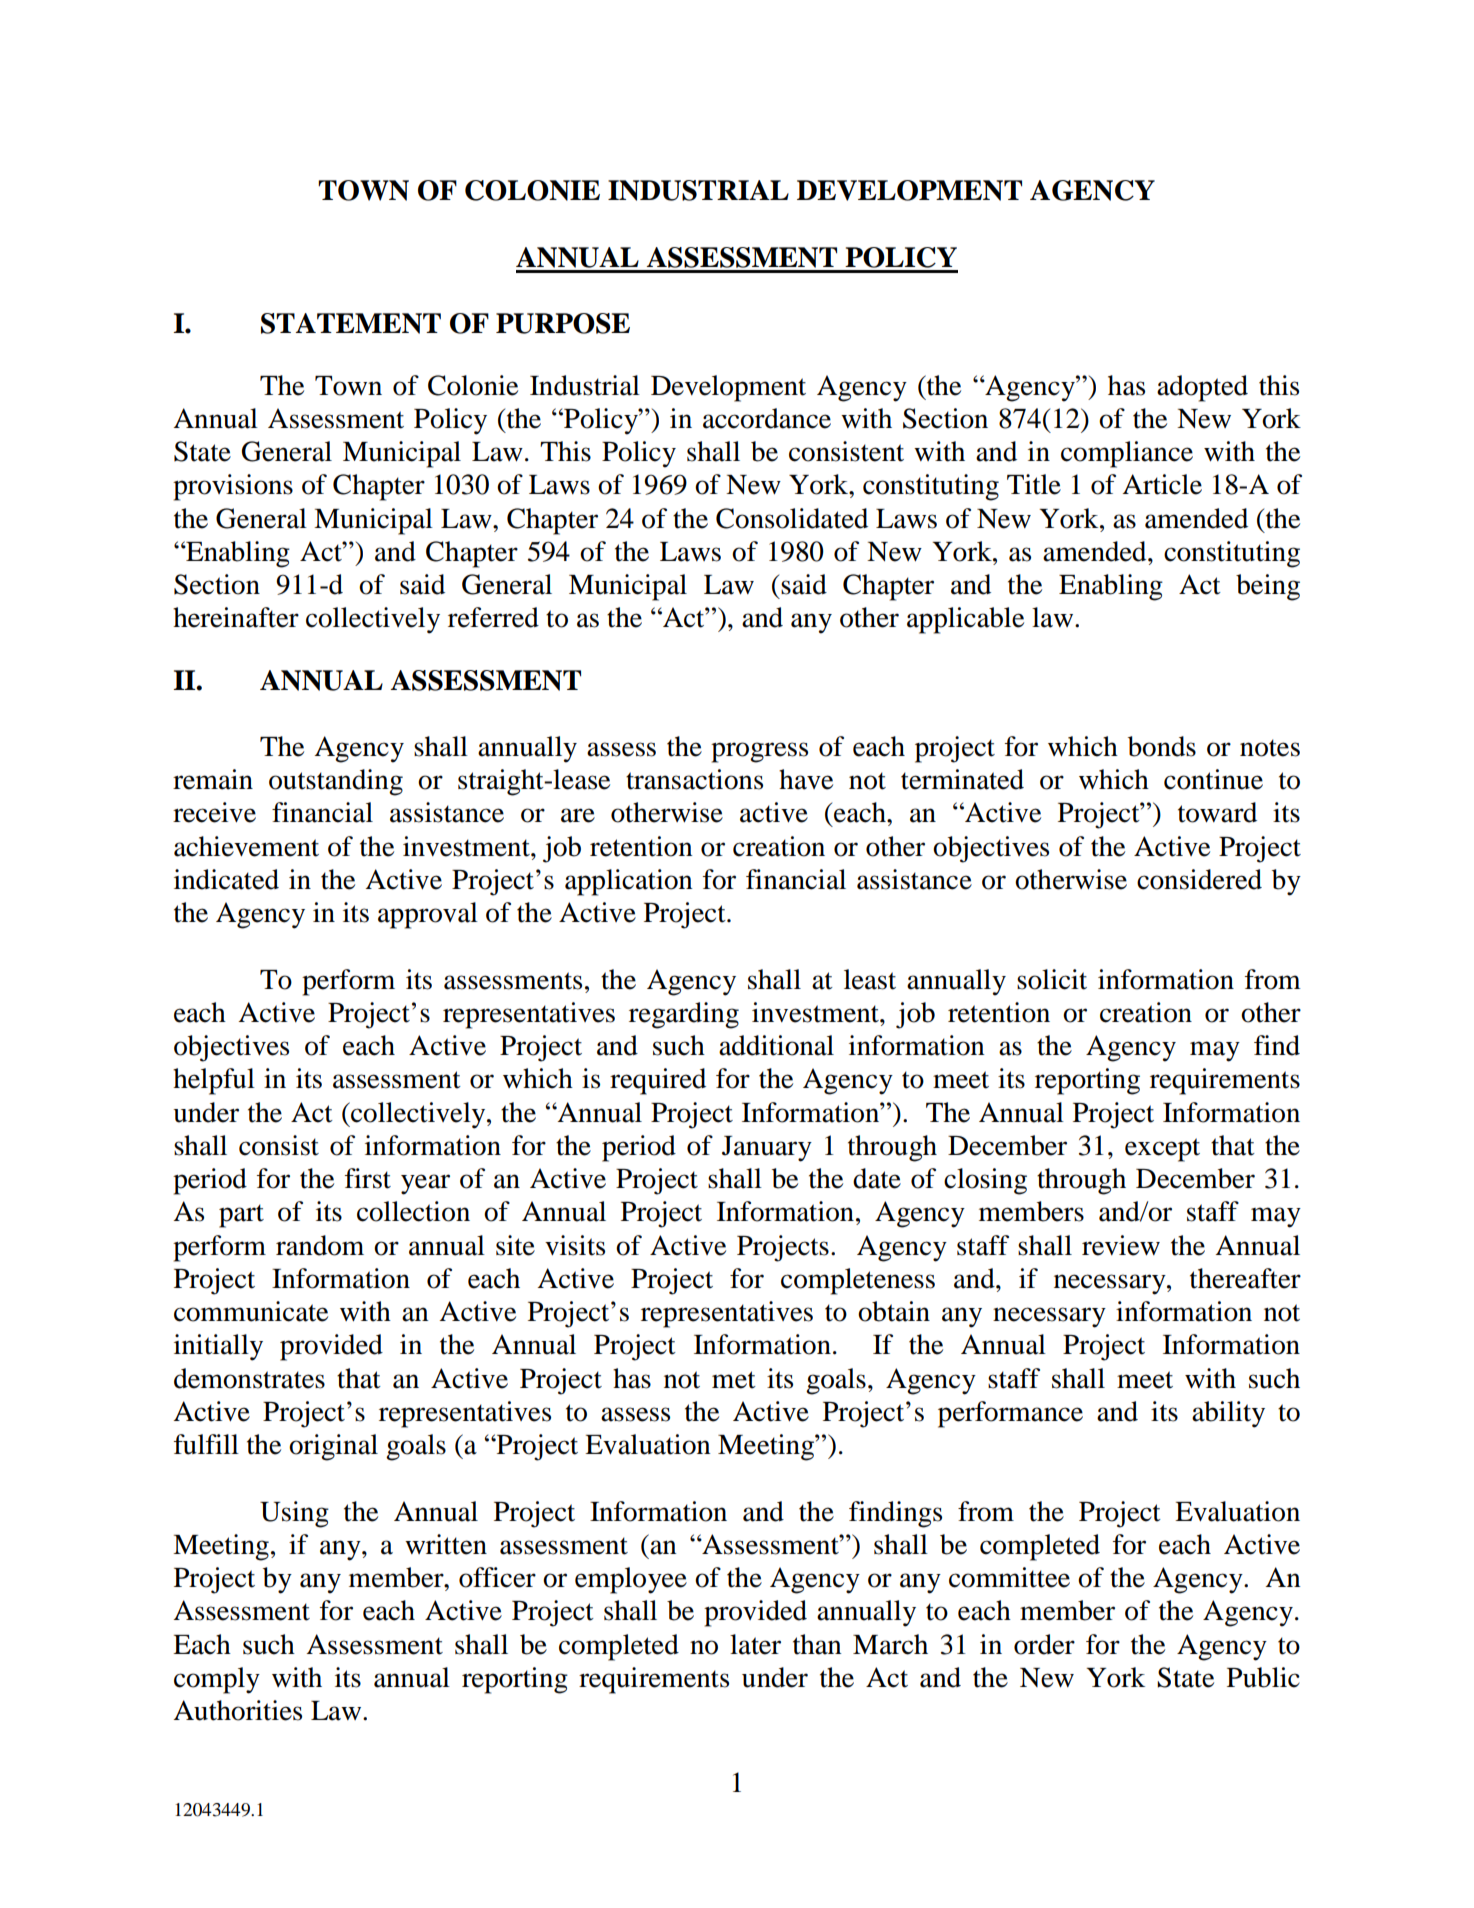 This image has width=1474, height=1908. What do you see at coordinates (1202, 388) in the image?
I see `adopted` at bounding box center [1202, 388].
